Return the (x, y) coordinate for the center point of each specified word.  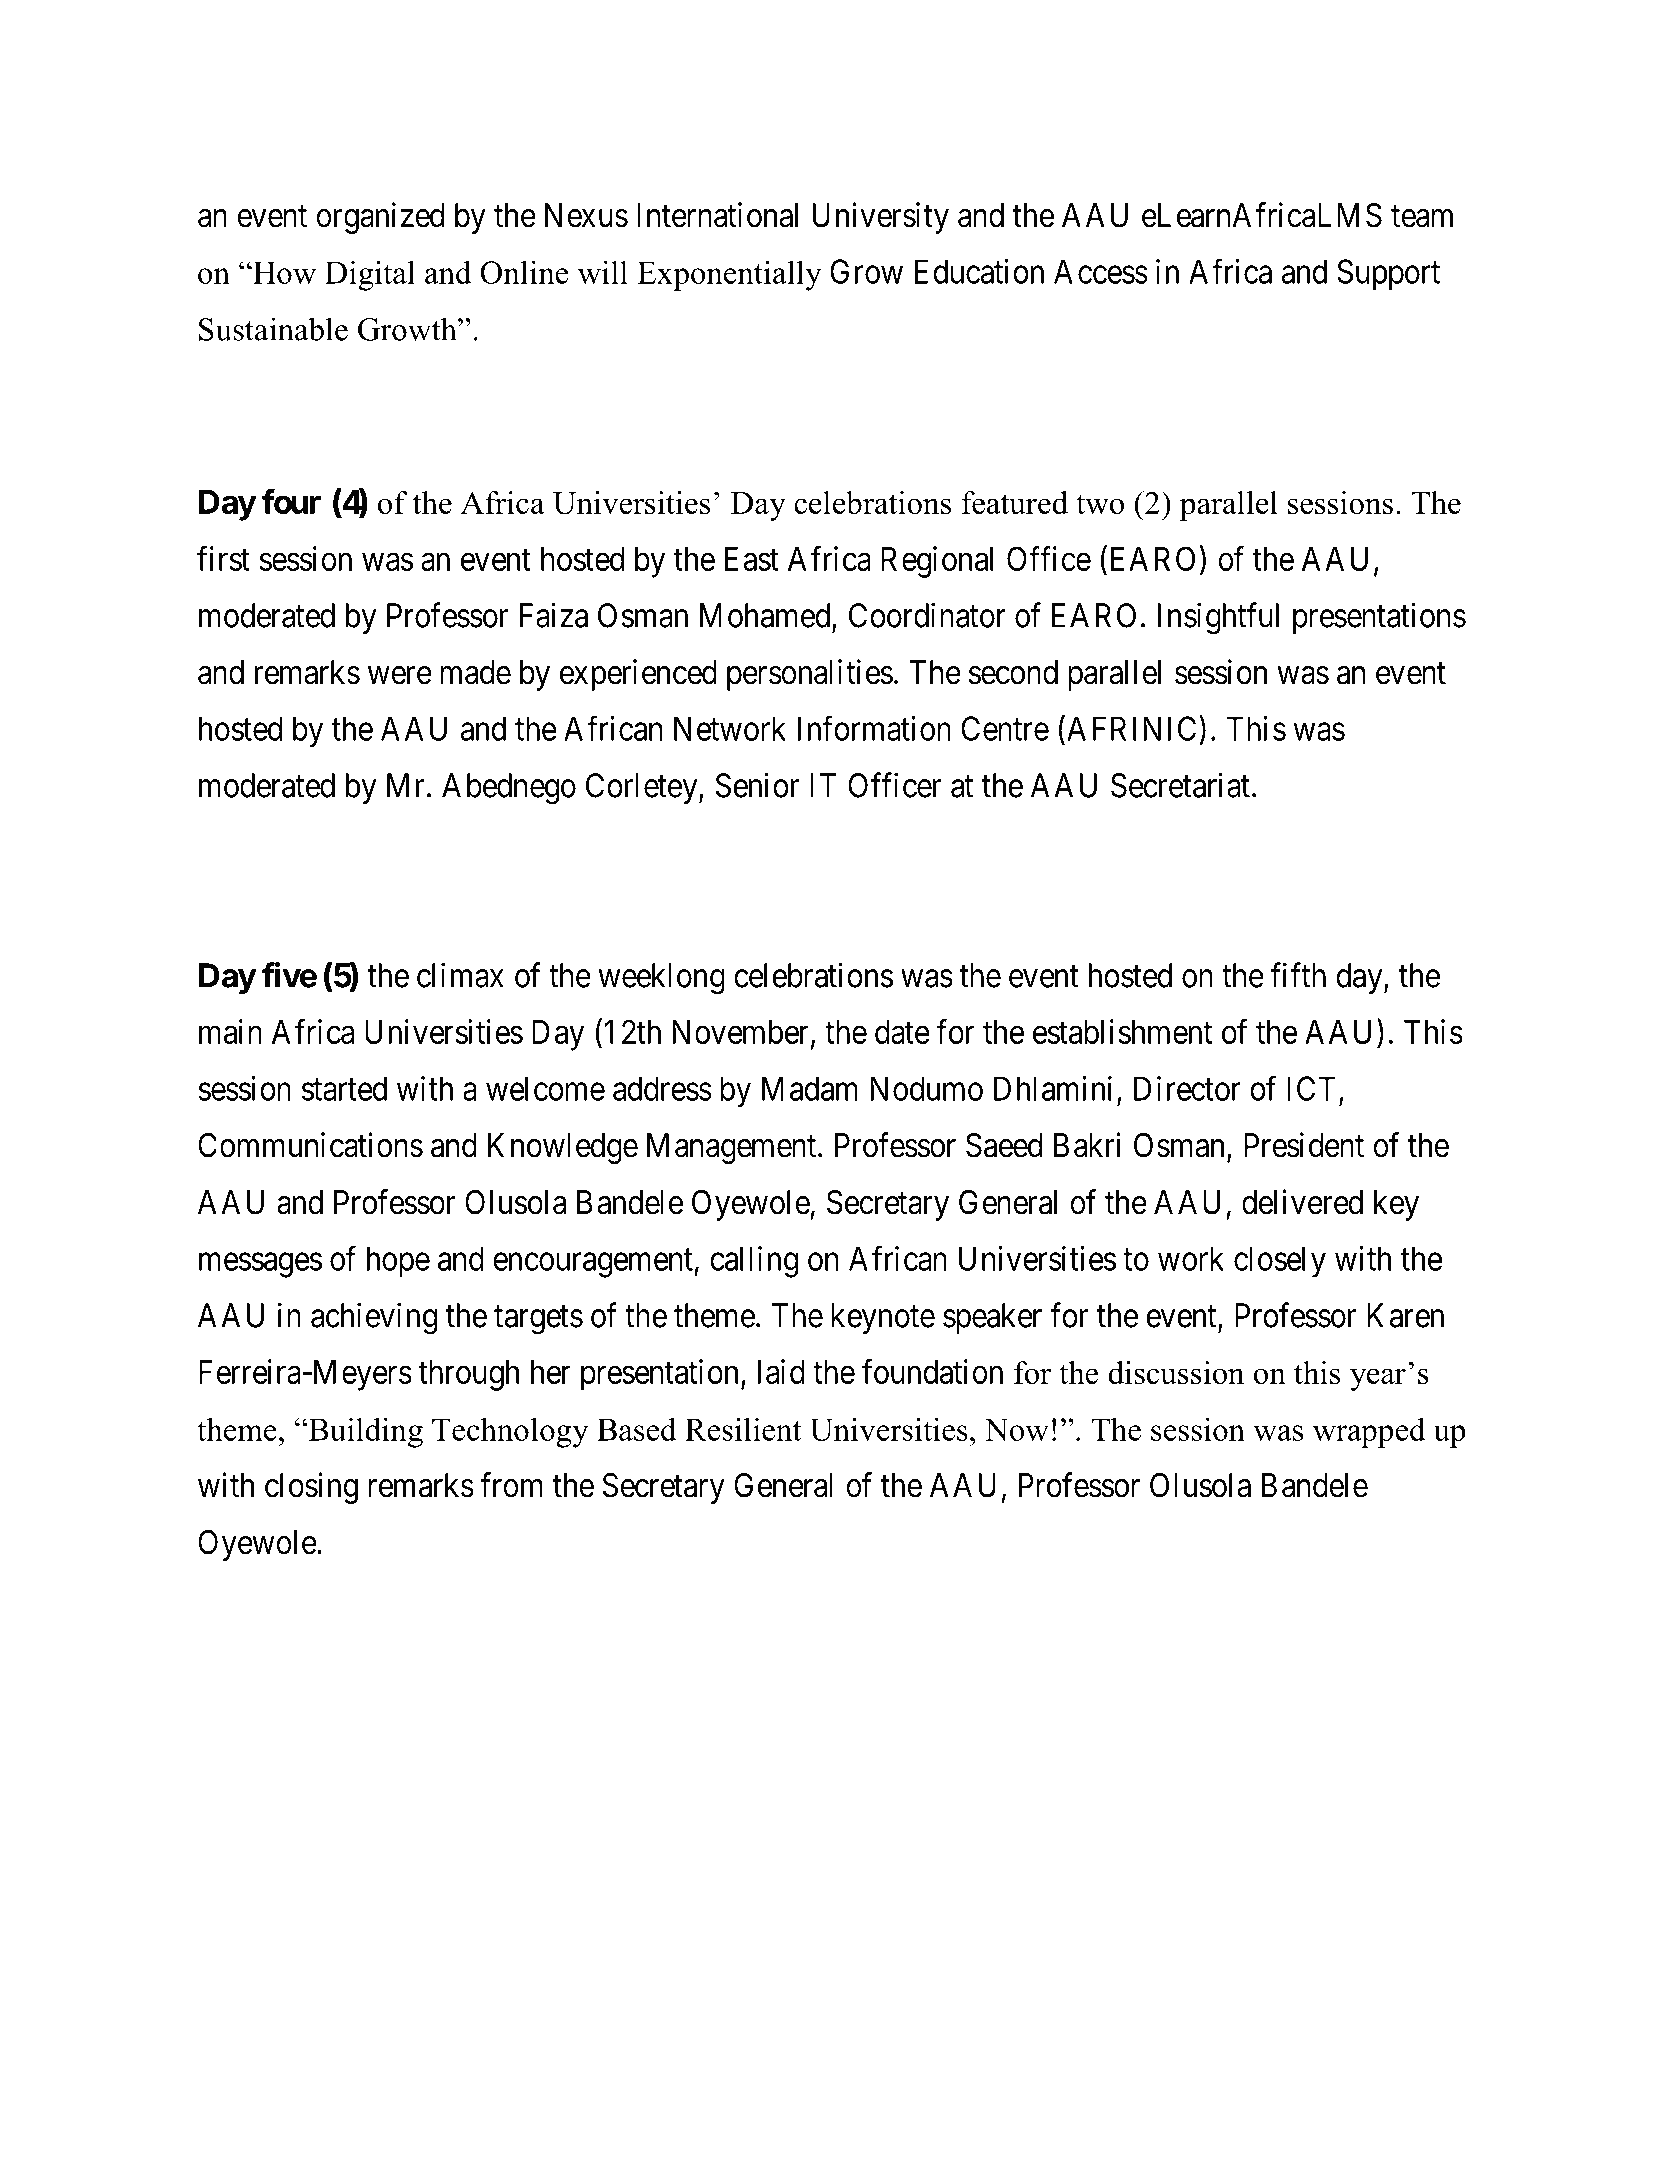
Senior (757, 785)
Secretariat (1180, 785)
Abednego (509, 789)
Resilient (743, 1429)
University (881, 218)
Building (364, 1433)
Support (1388, 275)
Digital (370, 275)
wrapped (1369, 1433)
